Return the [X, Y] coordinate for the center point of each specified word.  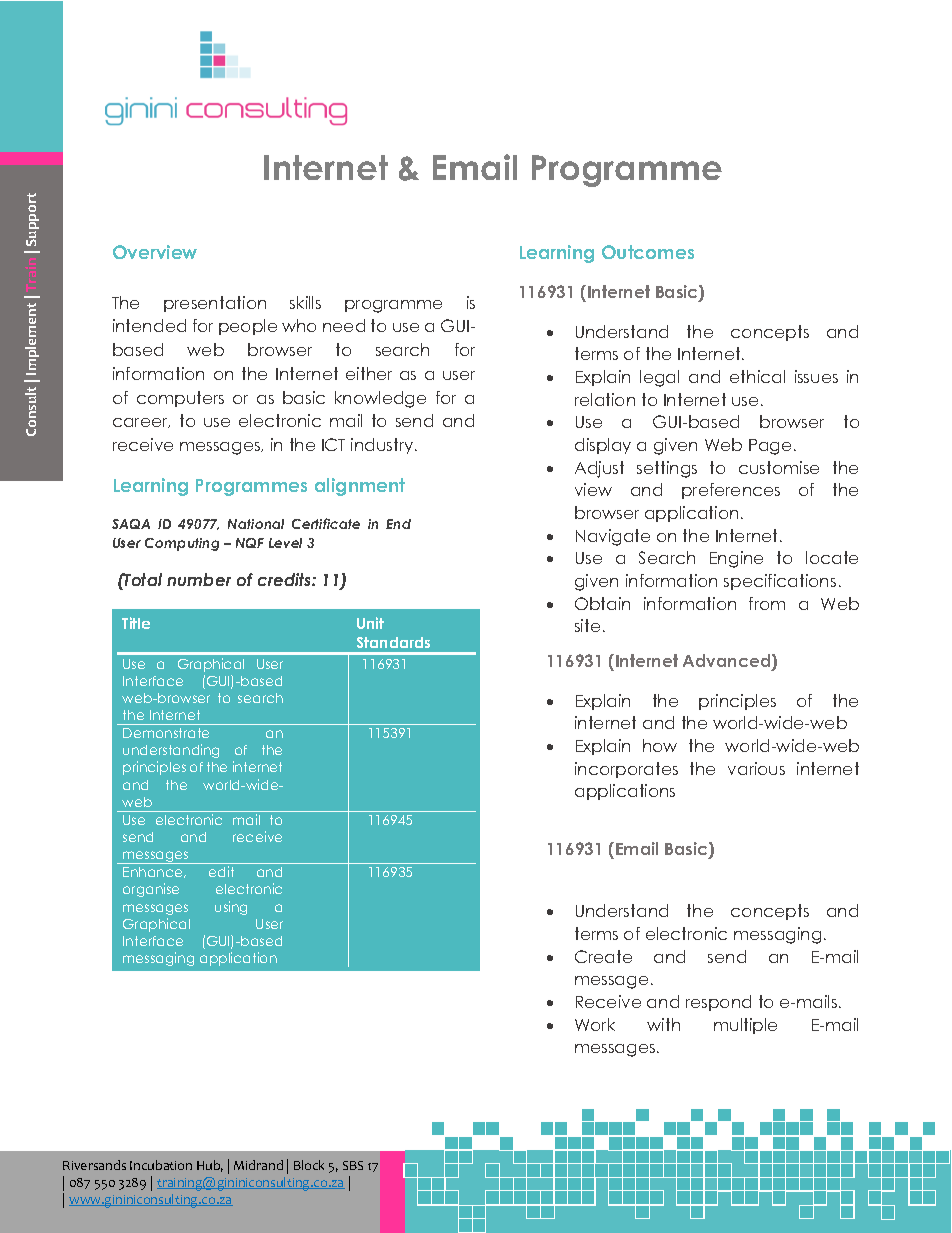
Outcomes [648, 252]
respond [718, 1003]
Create [603, 956]
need [344, 325]
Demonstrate [166, 733]
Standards [393, 642]
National [256, 524]
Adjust [599, 469]
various [756, 768]
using [231, 908]
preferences [731, 491]
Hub [210, 1166]
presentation [215, 304]
